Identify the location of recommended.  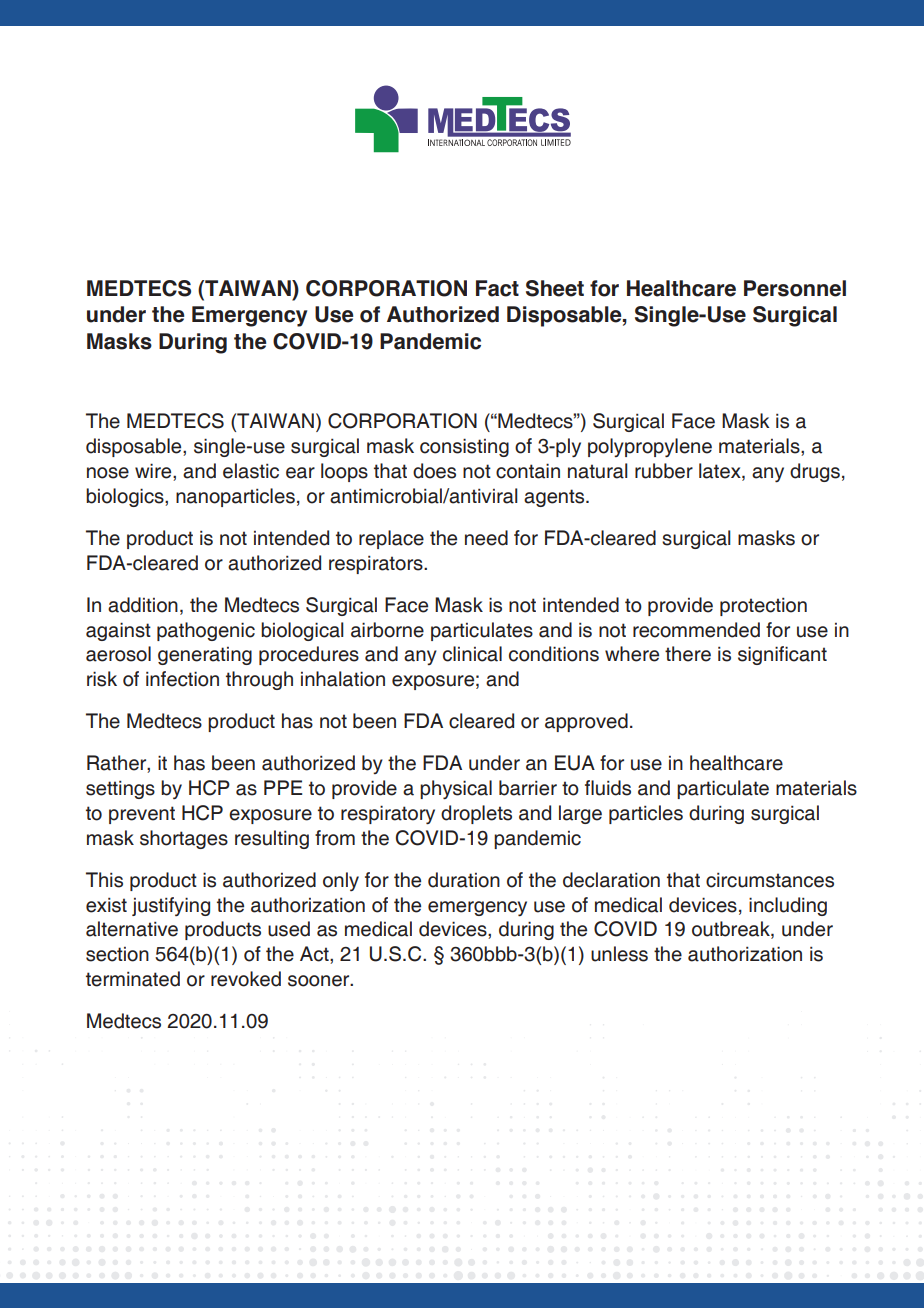
(696, 630).
